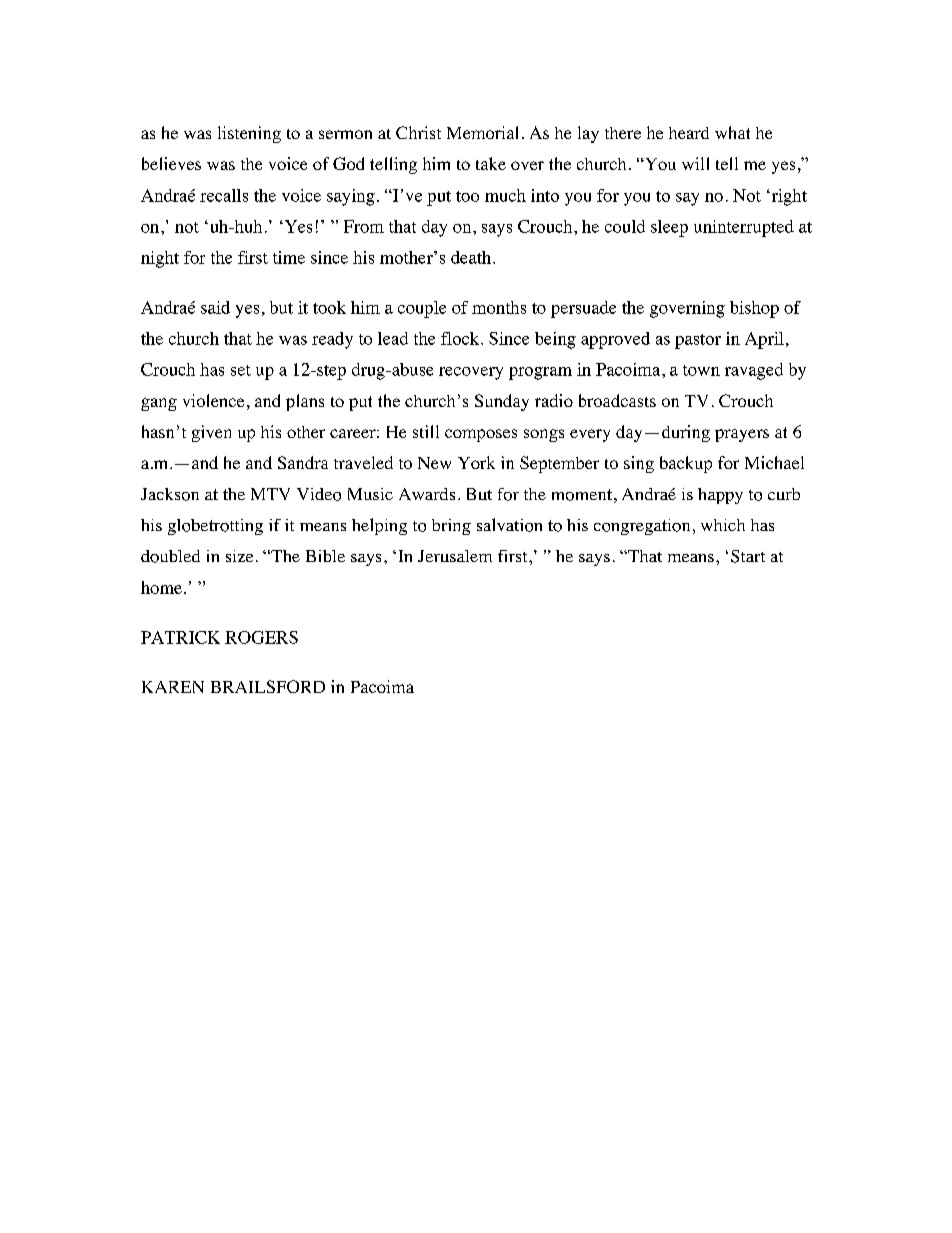 This document has width=952, height=1233. What do you see at coordinates (213, 400) in the document?
I see `violence` at bounding box center [213, 400].
